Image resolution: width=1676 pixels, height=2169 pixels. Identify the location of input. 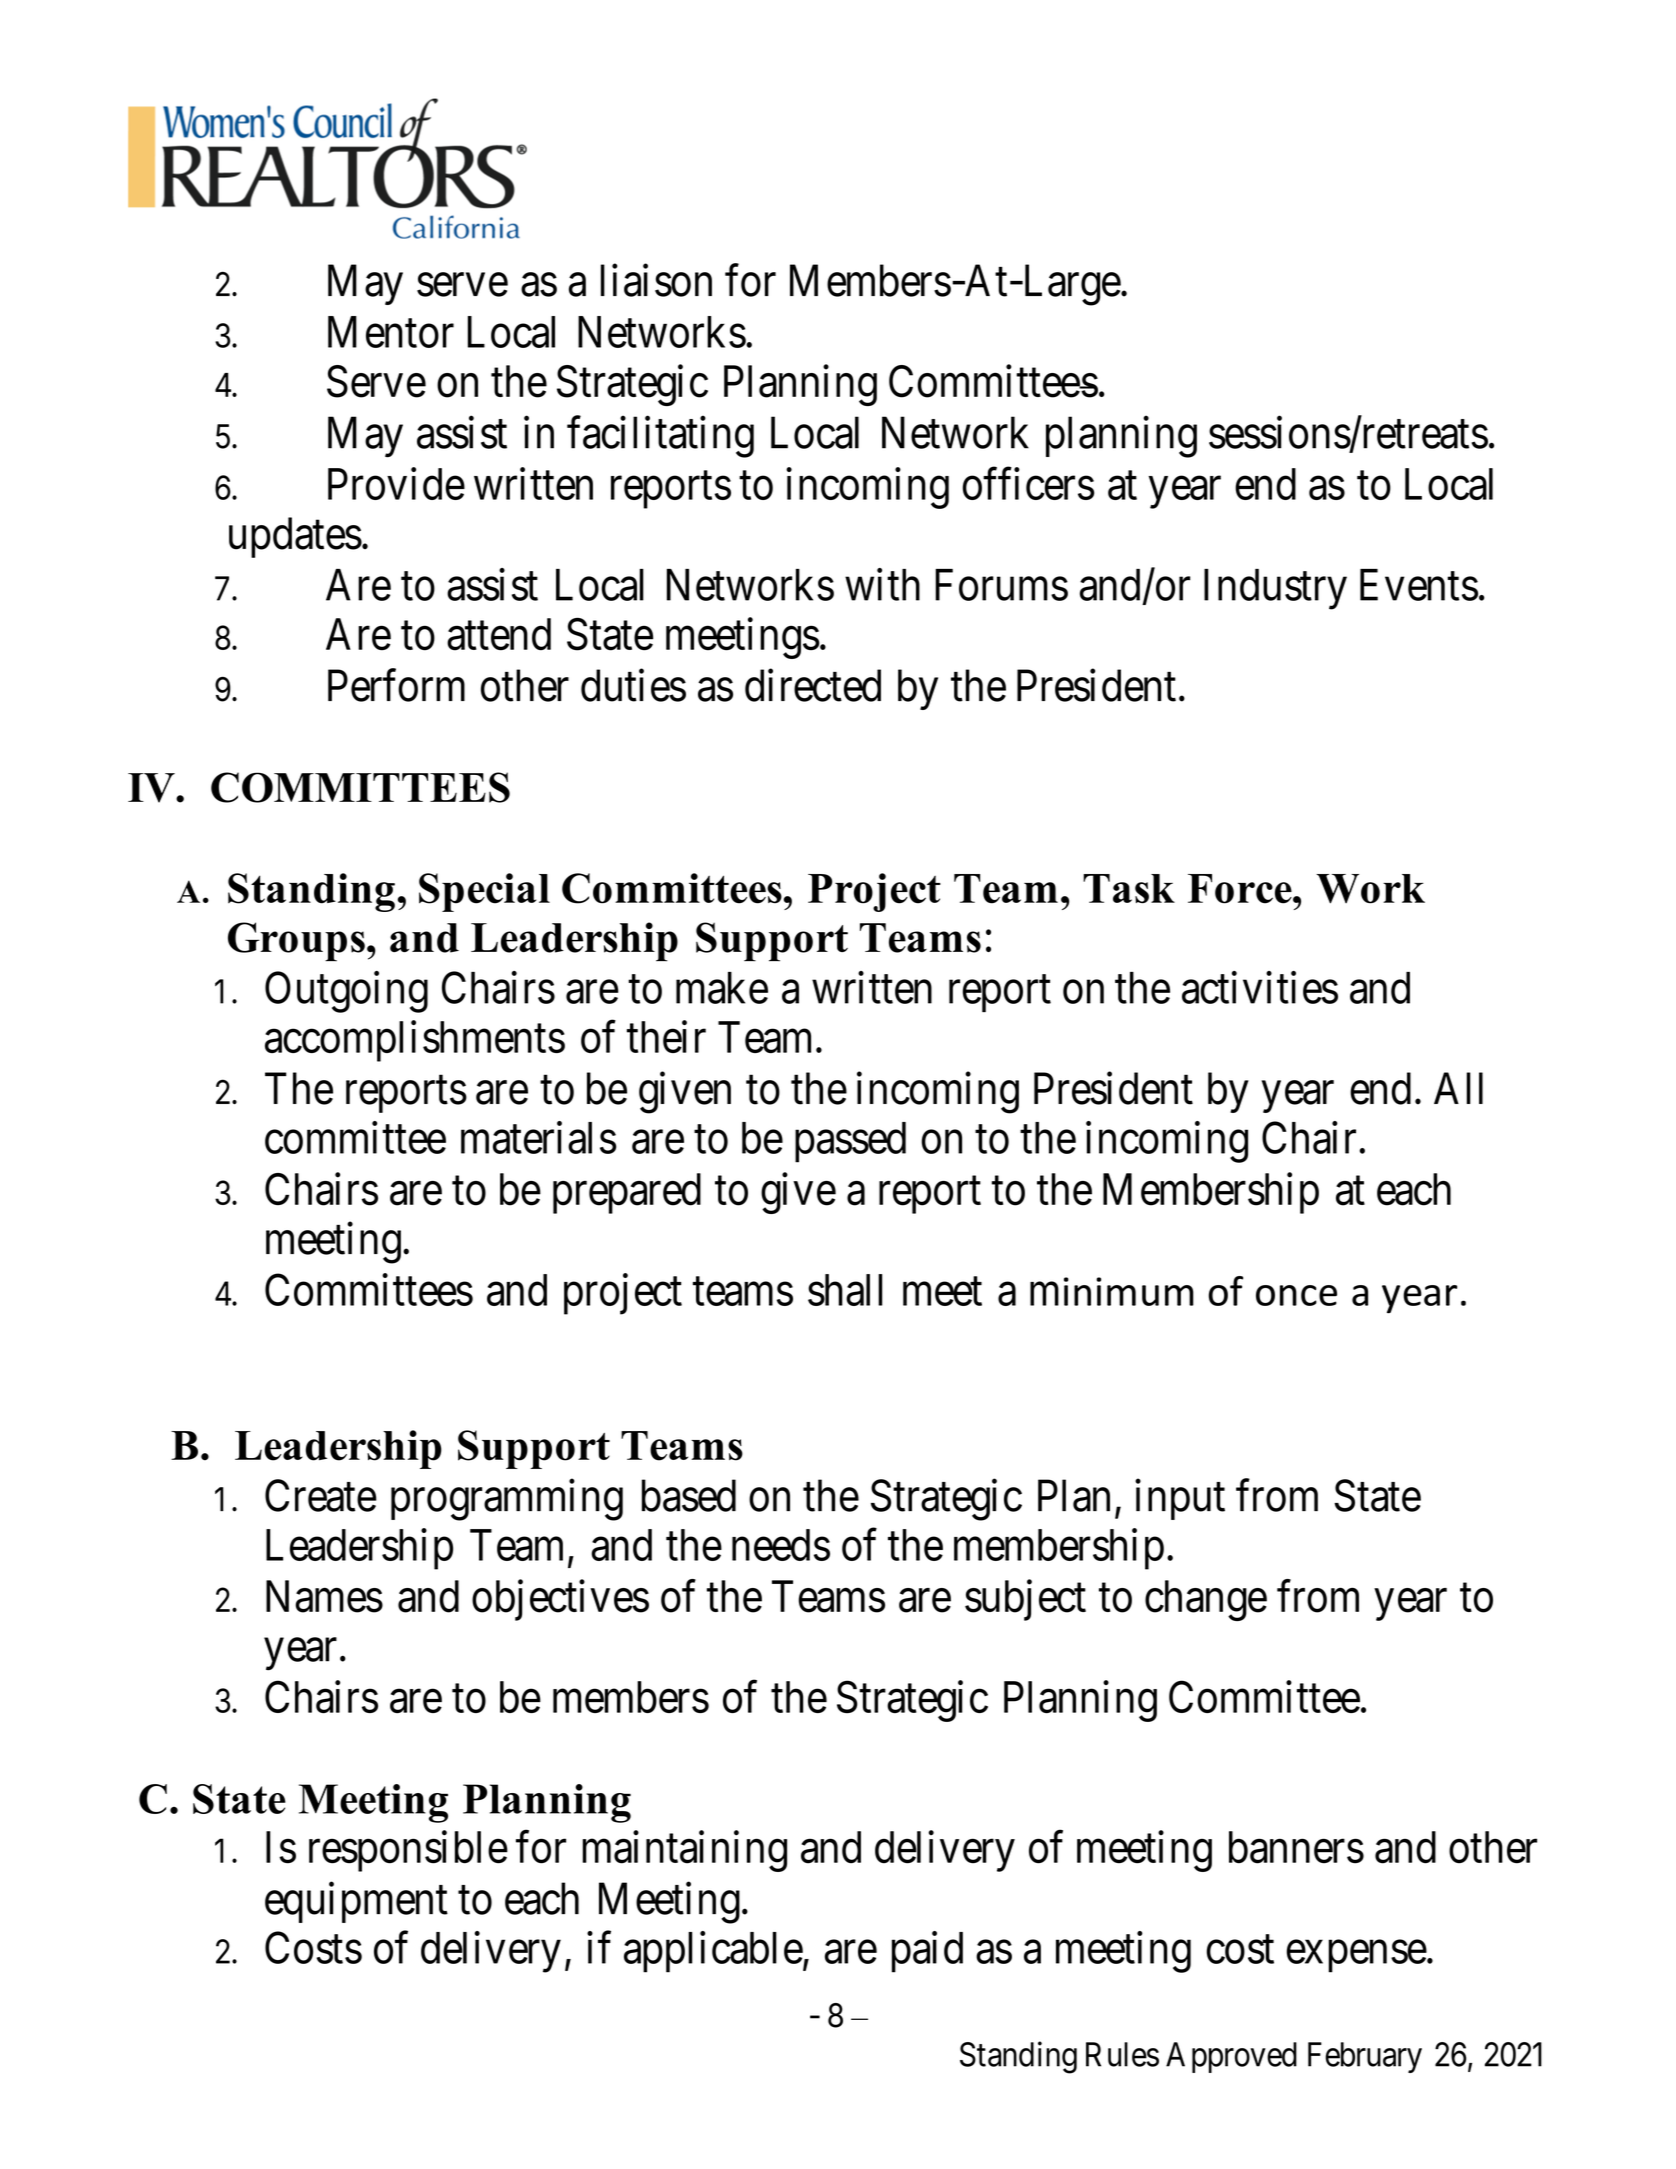
(1180, 1499).
